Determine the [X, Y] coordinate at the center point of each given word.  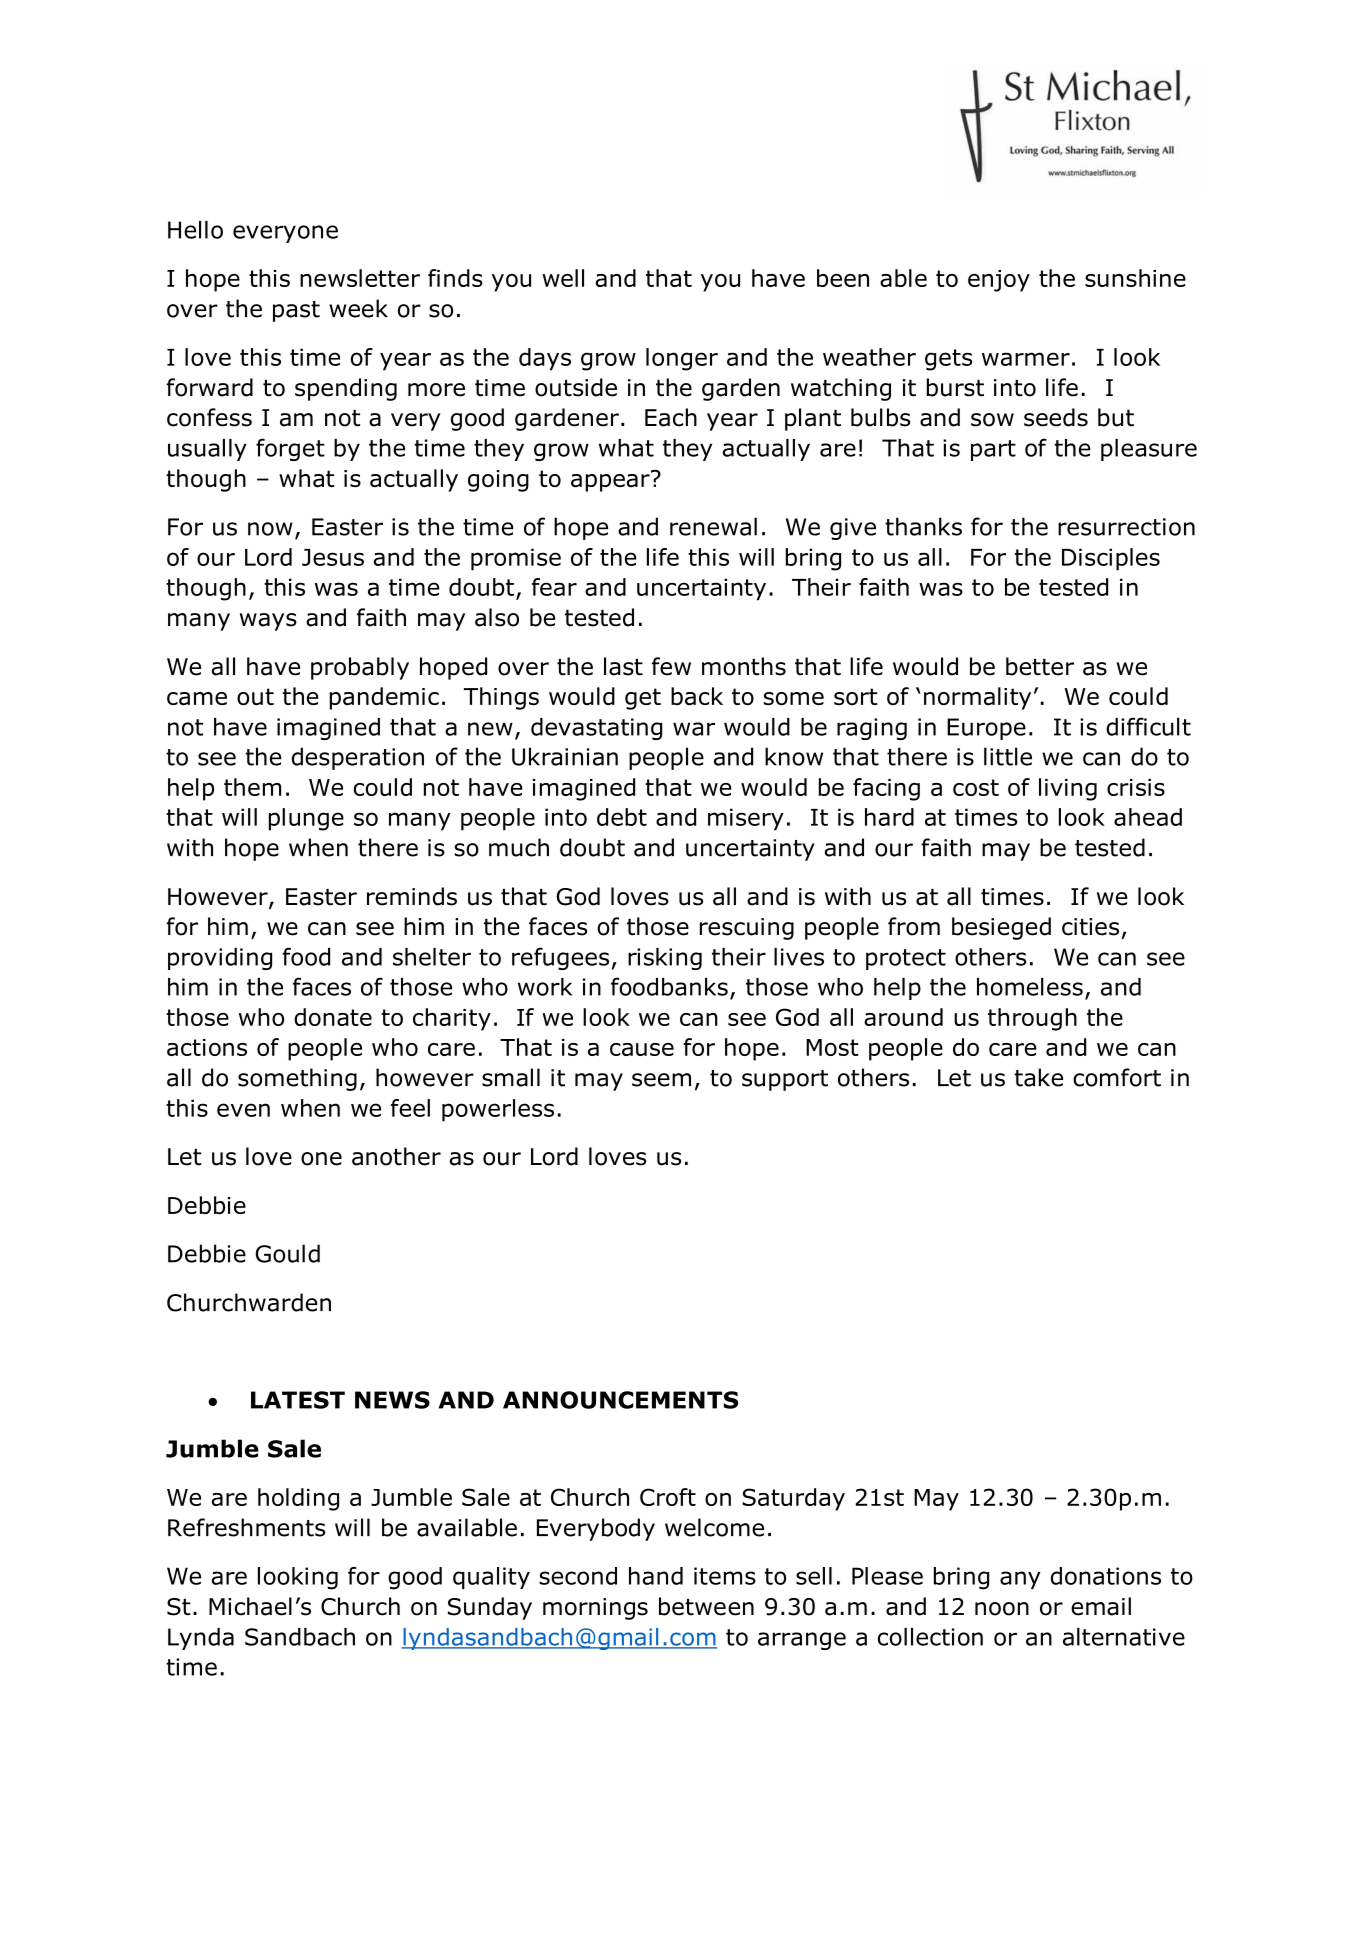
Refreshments [246, 1527]
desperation [358, 758]
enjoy [999, 281]
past [296, 311]
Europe [986, 729]
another [396, 1156]
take [1039, 1077]
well [563, 278]
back [697, 696]
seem [661, 1080]
